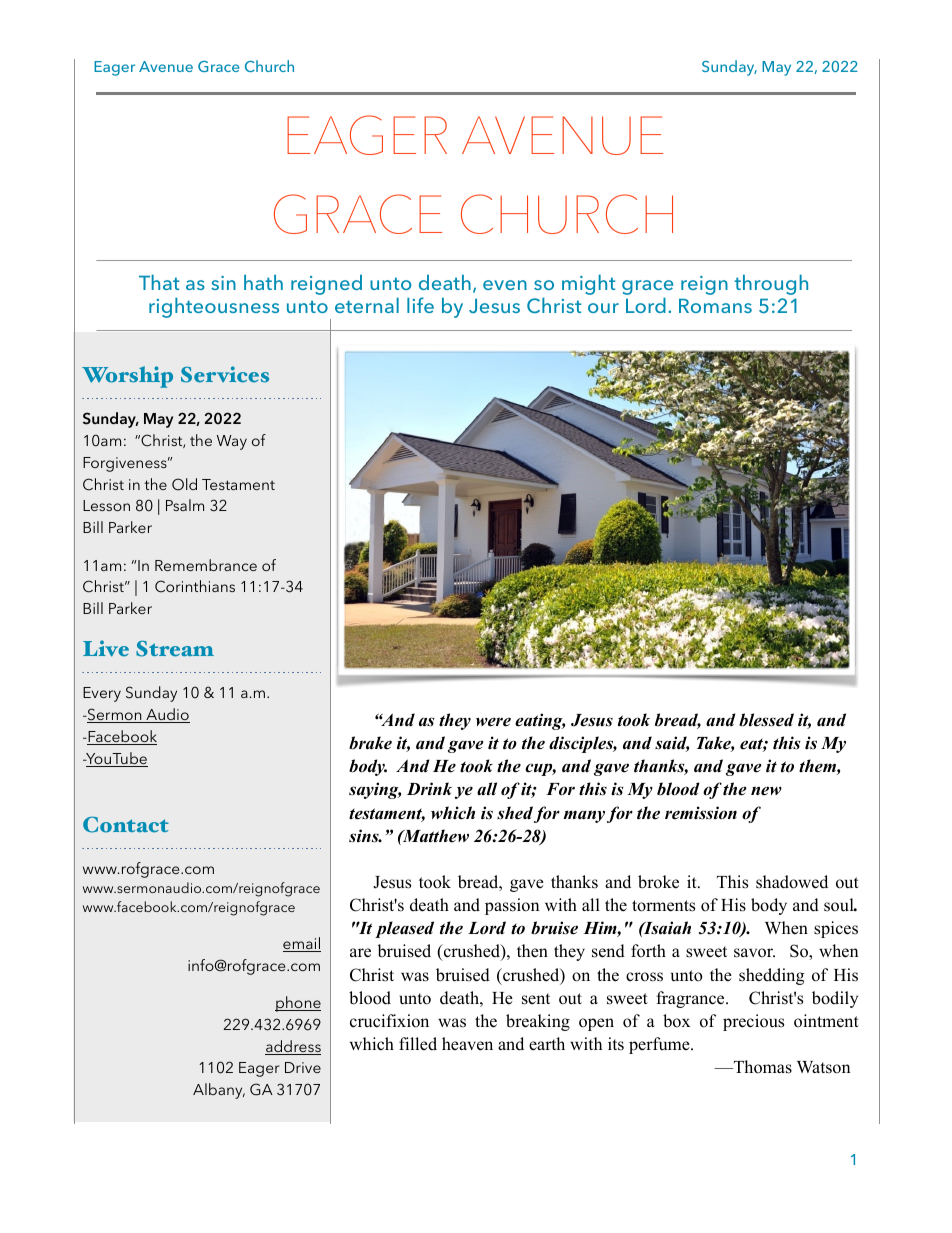 This screenshot has width=952, height=1233. What do you see at coordinates (715, 305) in the screenshot?
I see `Romans` at bounding box center [715, 305].
